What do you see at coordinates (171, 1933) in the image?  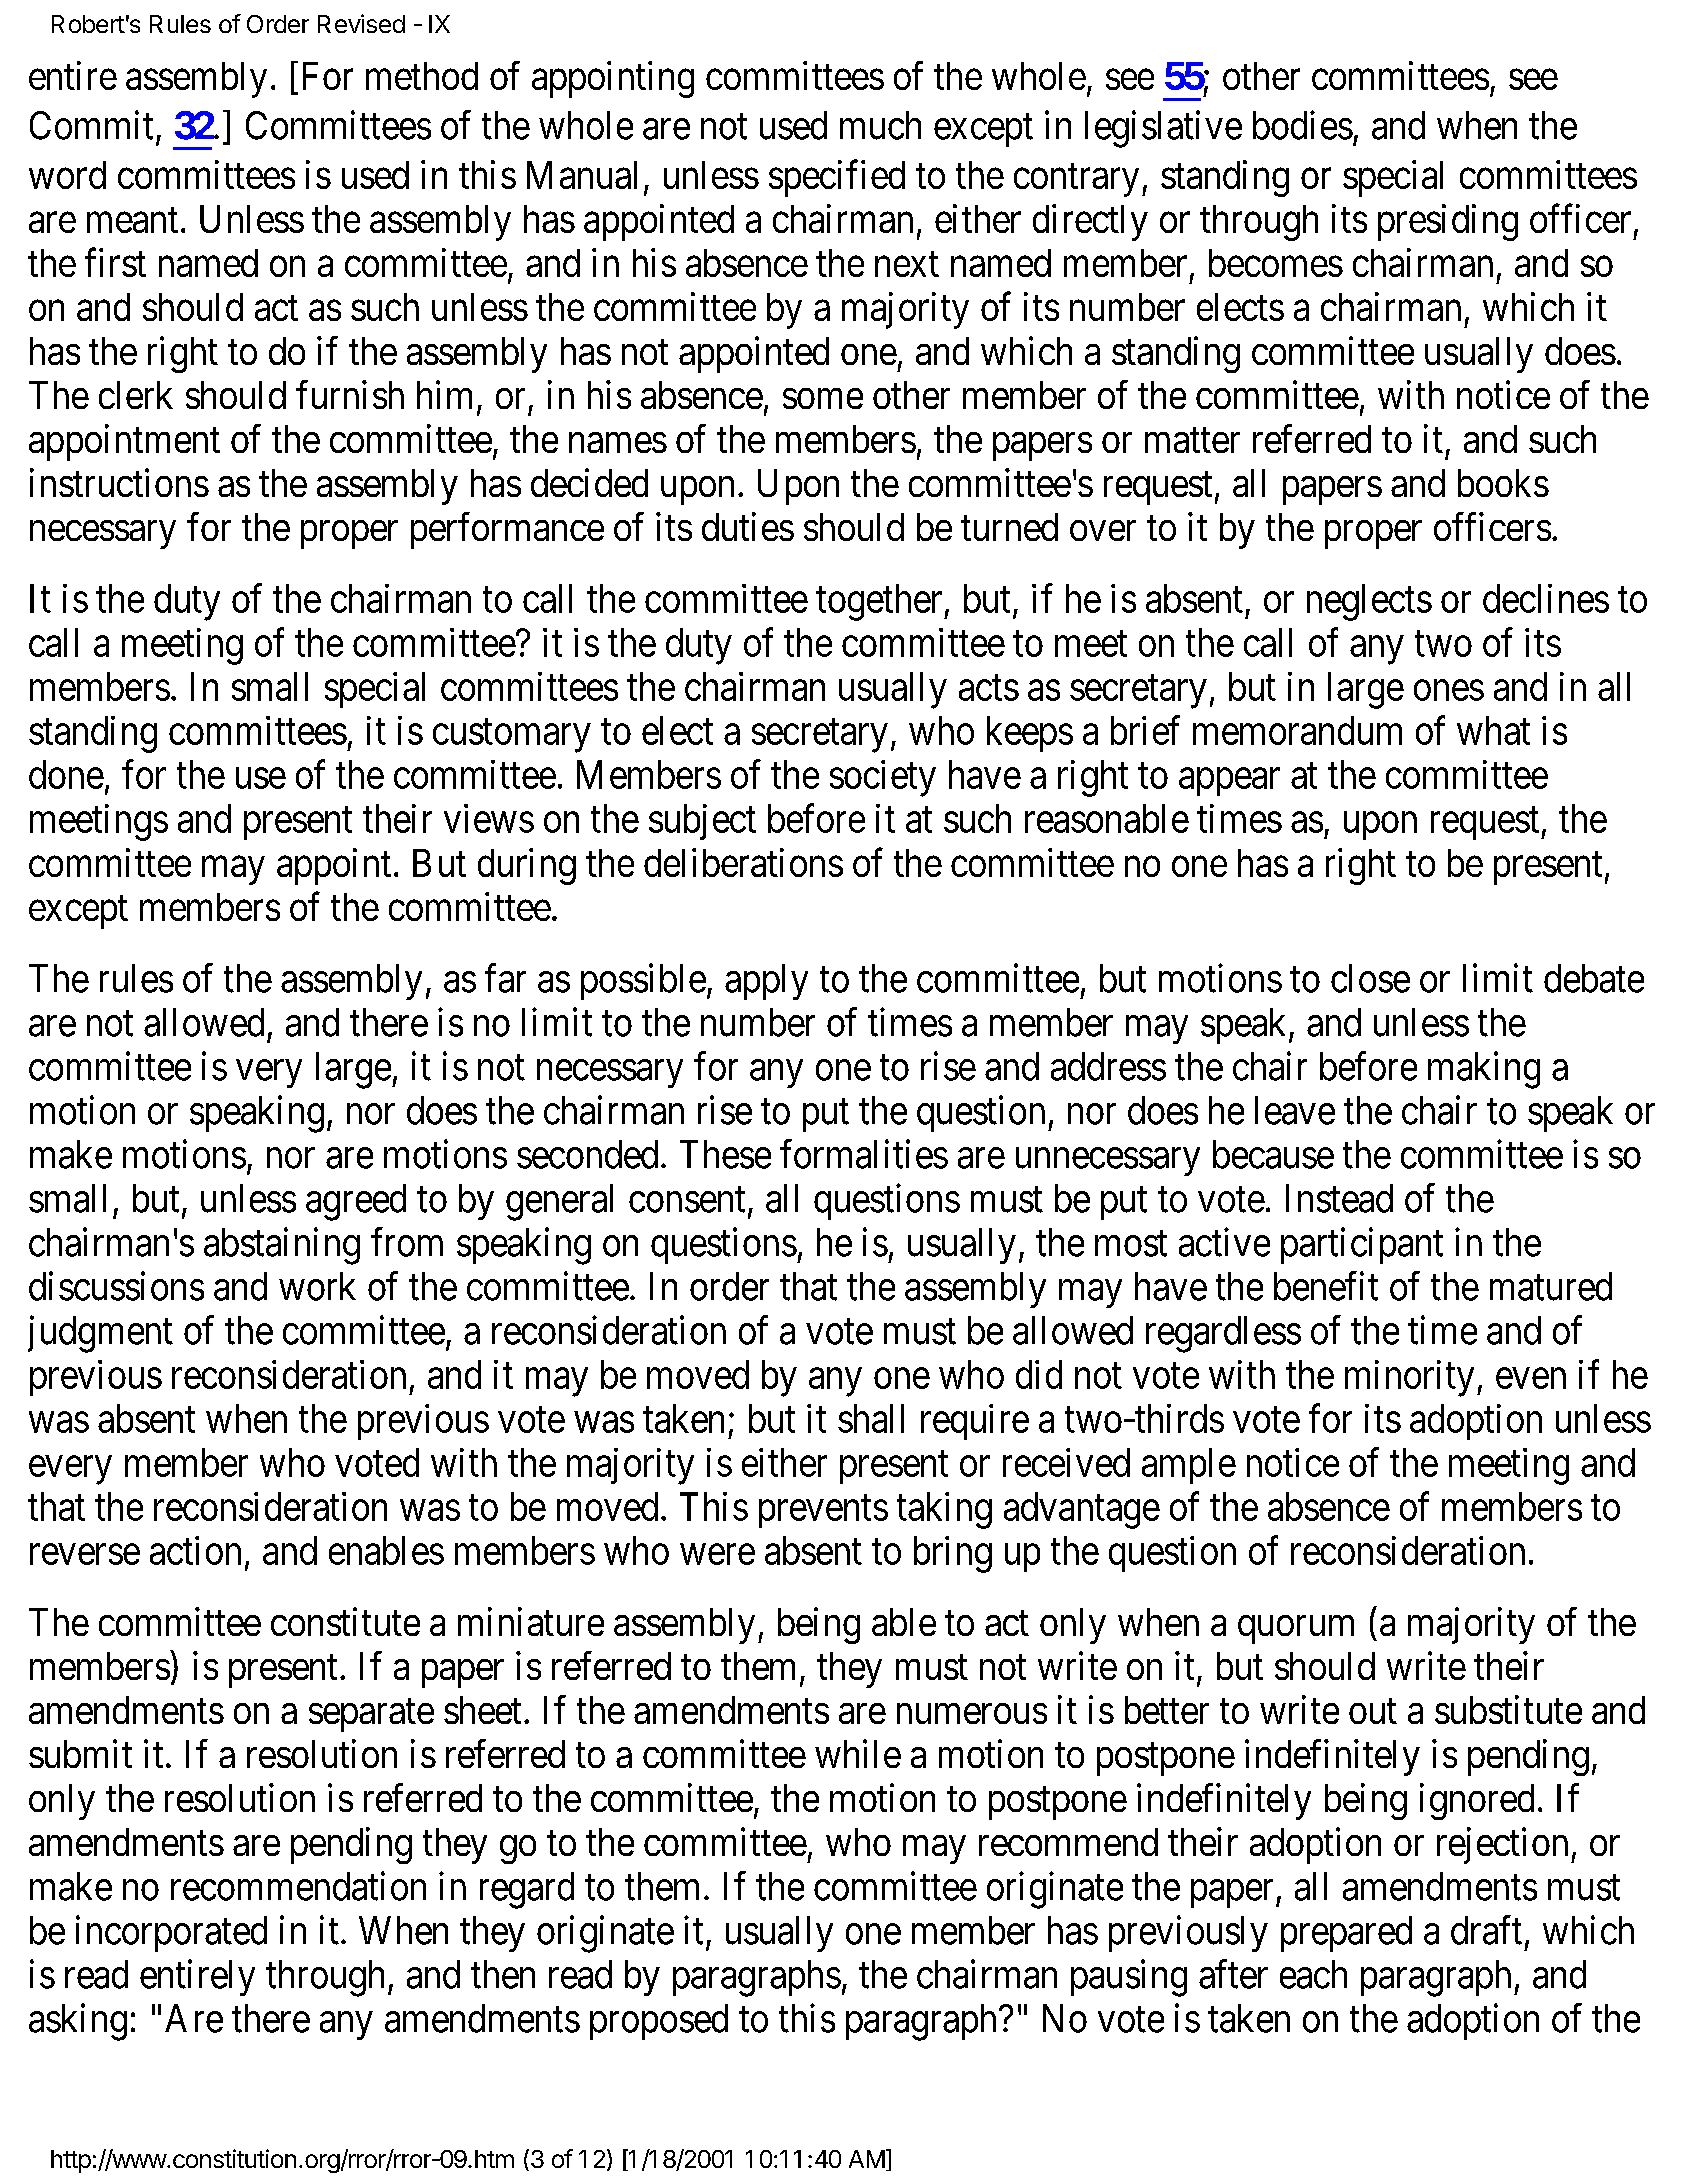 I see `incorporated` at bounding box center [171, 1933].
